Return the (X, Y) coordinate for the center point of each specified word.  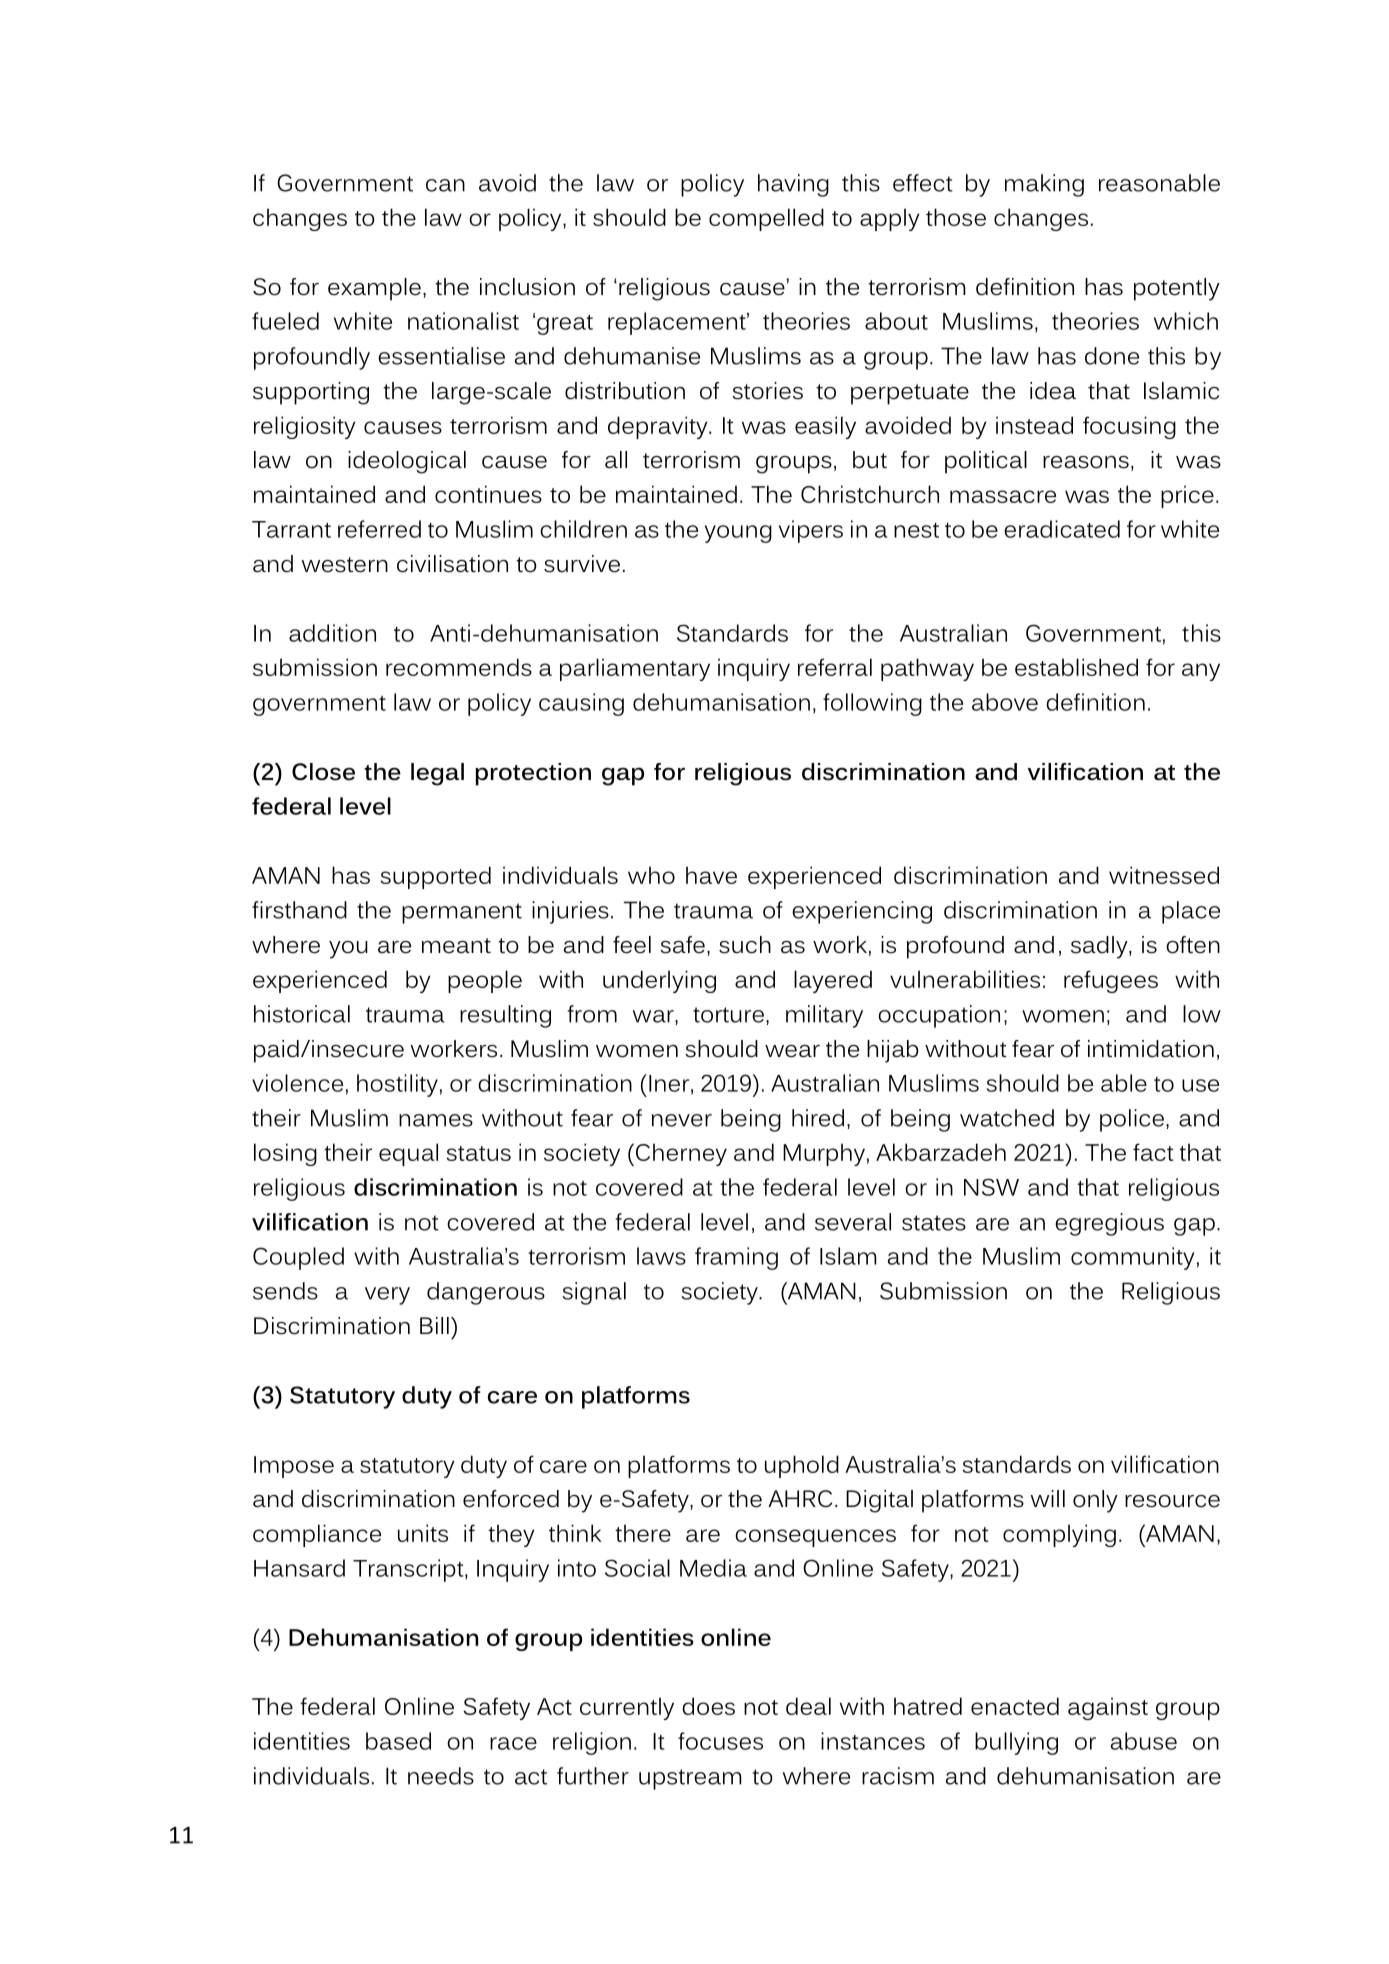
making (1044, 185)
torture (728, 1015)
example (374, 289)
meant (456, 946)
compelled (766, 219)
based (398, 1741)
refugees (1111, 981)
